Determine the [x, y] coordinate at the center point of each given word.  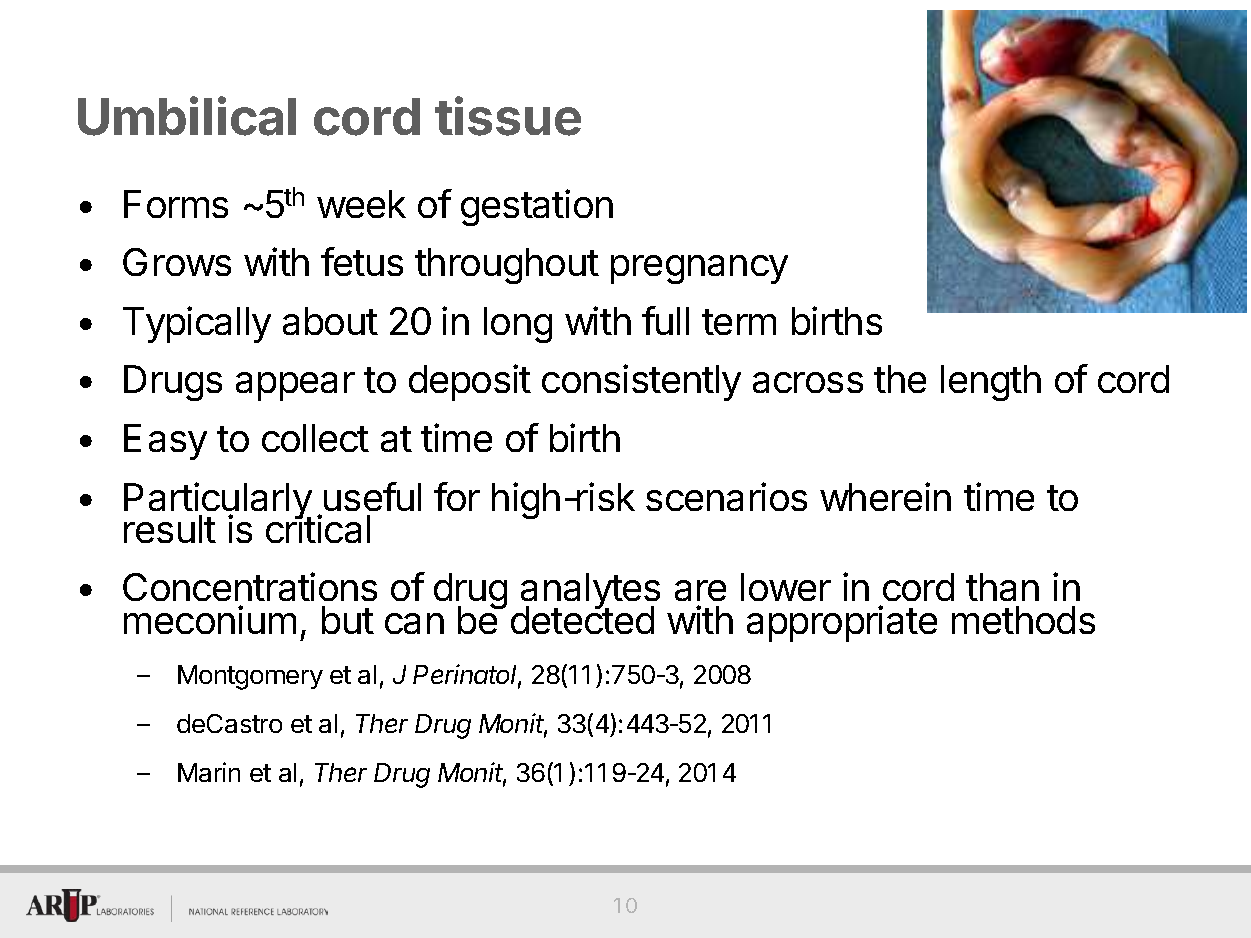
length [991, 383]
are [700, 590]
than [1002, 587]
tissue [508, 116]
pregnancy [699, 269]
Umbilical [187, 116]
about [330, 321]
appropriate [842, 623]
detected [582, 619]
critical [318, 528]
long [518, 325]
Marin [209, 772]
